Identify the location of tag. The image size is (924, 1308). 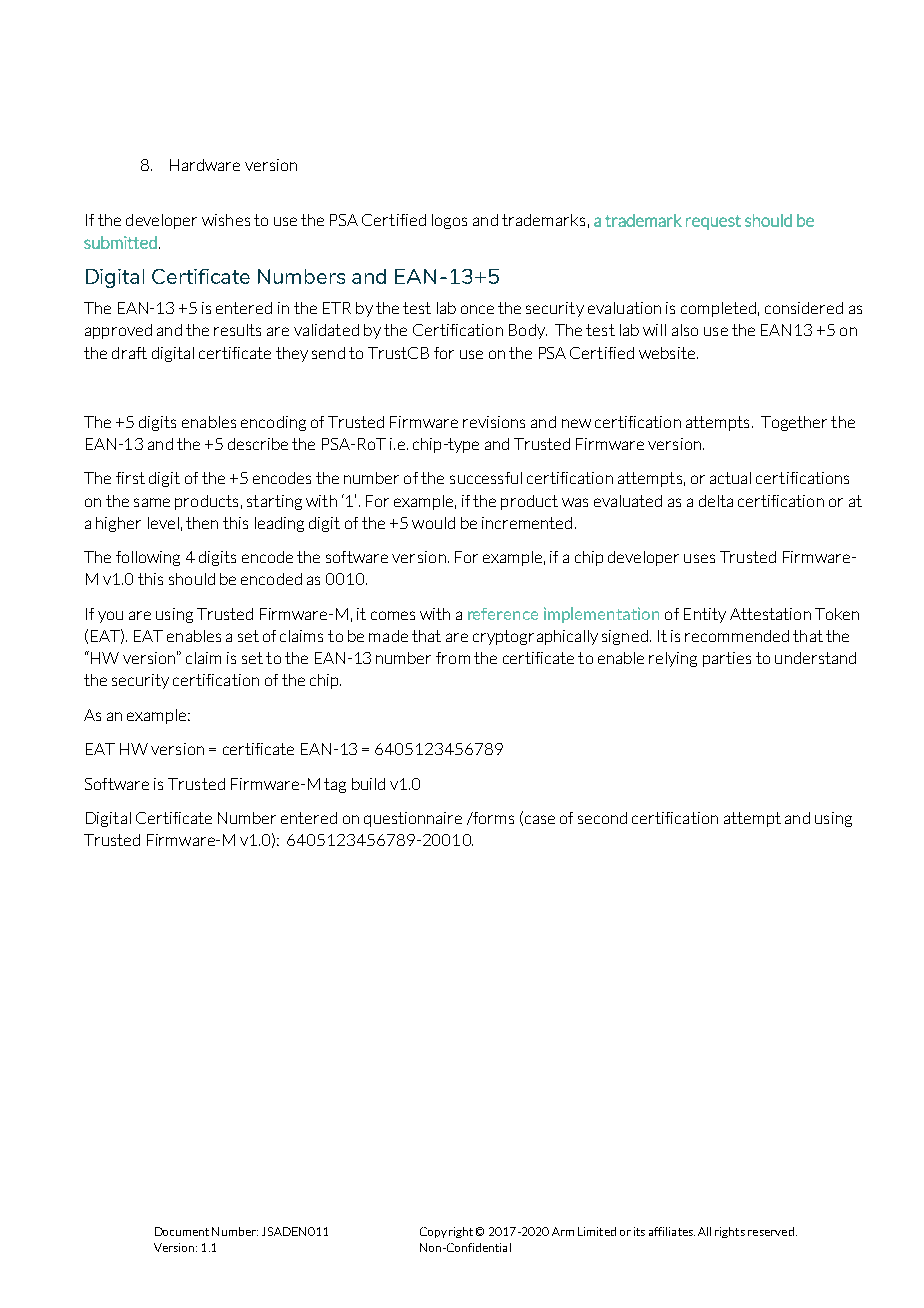
(335, 785).
